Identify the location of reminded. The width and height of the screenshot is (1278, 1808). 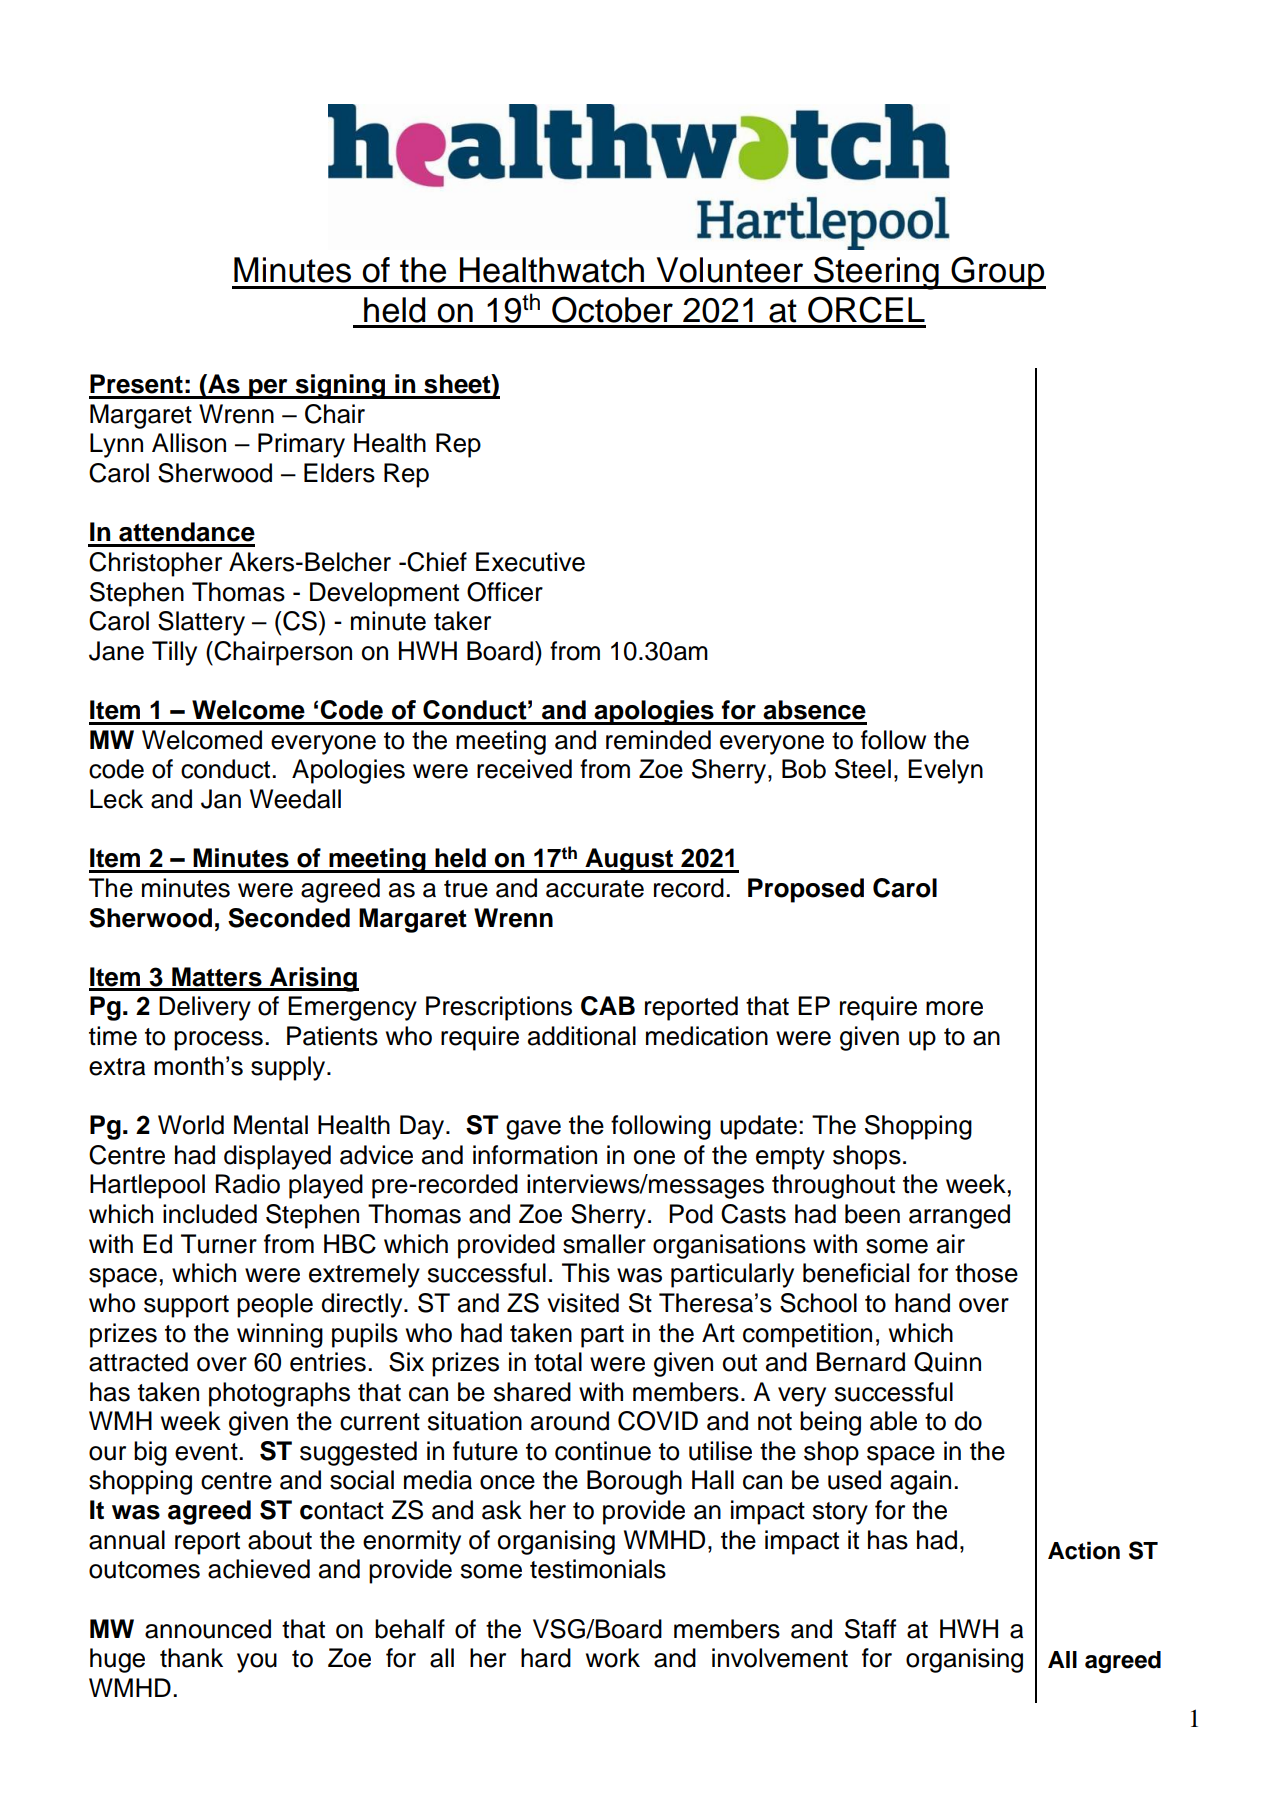
(658, 740).
